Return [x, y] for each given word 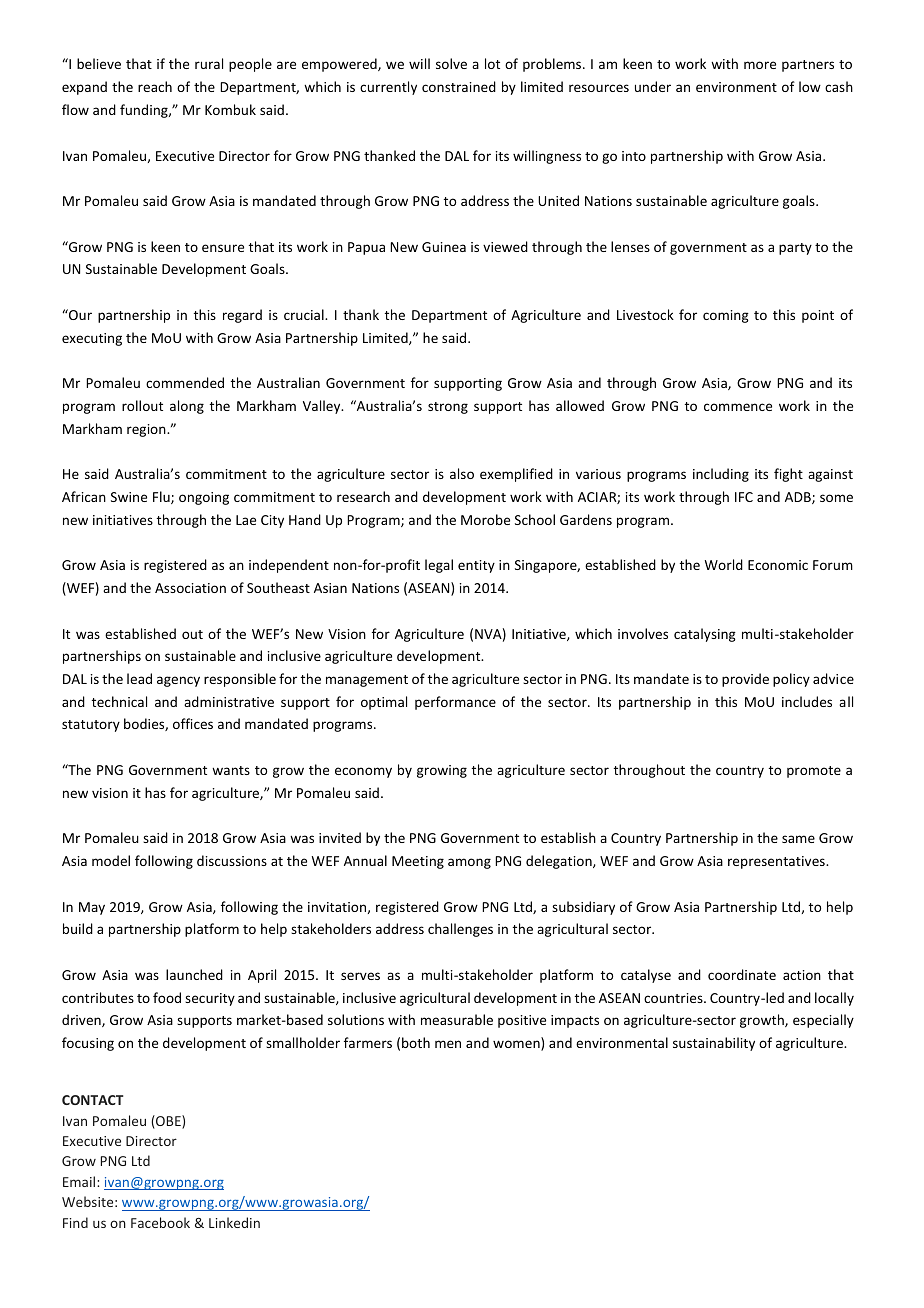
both [416, 1042]
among [469, 863]
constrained [459, 86]
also [462, 473]
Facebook [160, 1222]
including [721, 475]
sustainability [714, 1044]
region [147, 430]
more [760, 65]
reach [155, 86]
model [111, 860]
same [798, 839]
